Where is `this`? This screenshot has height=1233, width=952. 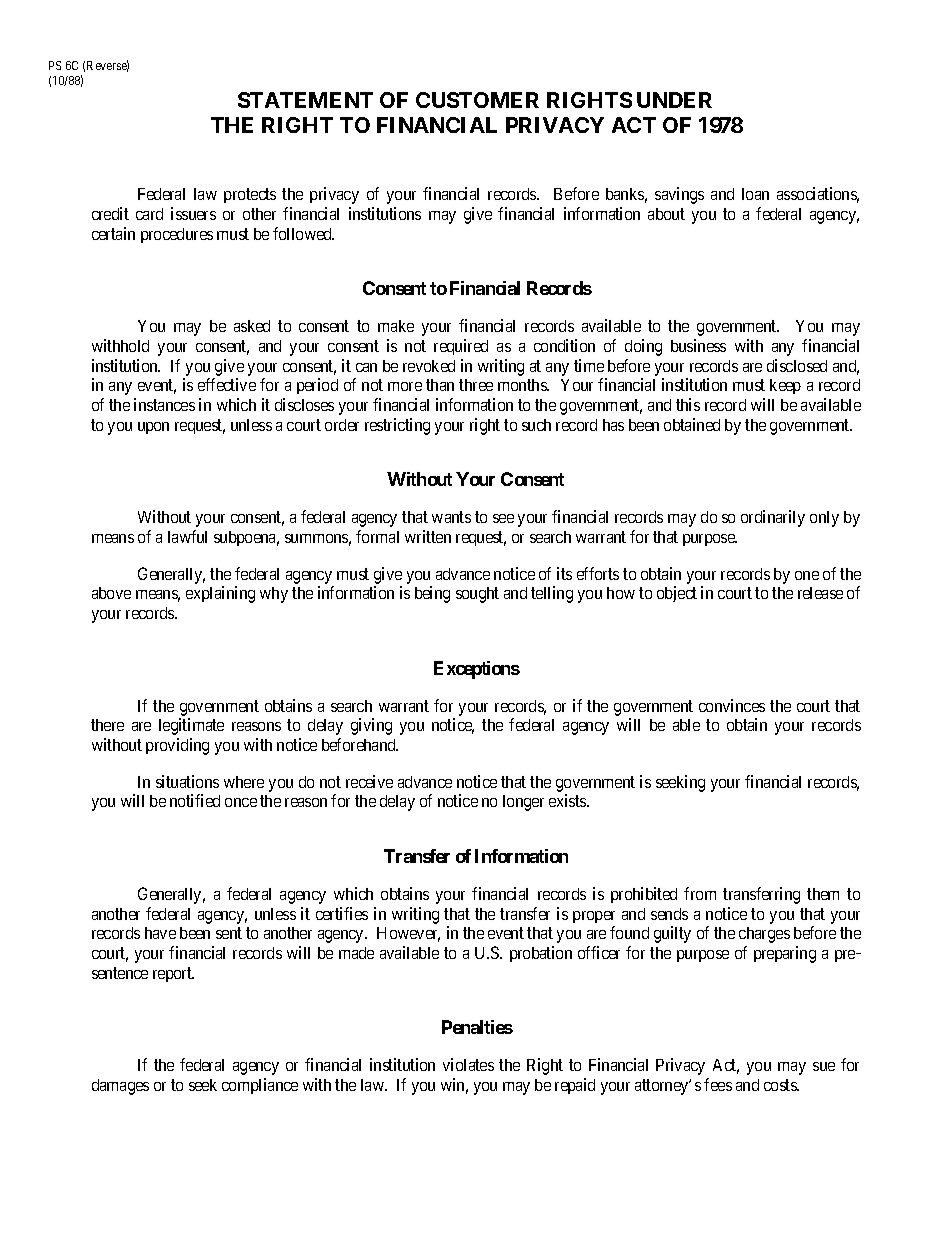 this is located at coordinates (688, 404).
